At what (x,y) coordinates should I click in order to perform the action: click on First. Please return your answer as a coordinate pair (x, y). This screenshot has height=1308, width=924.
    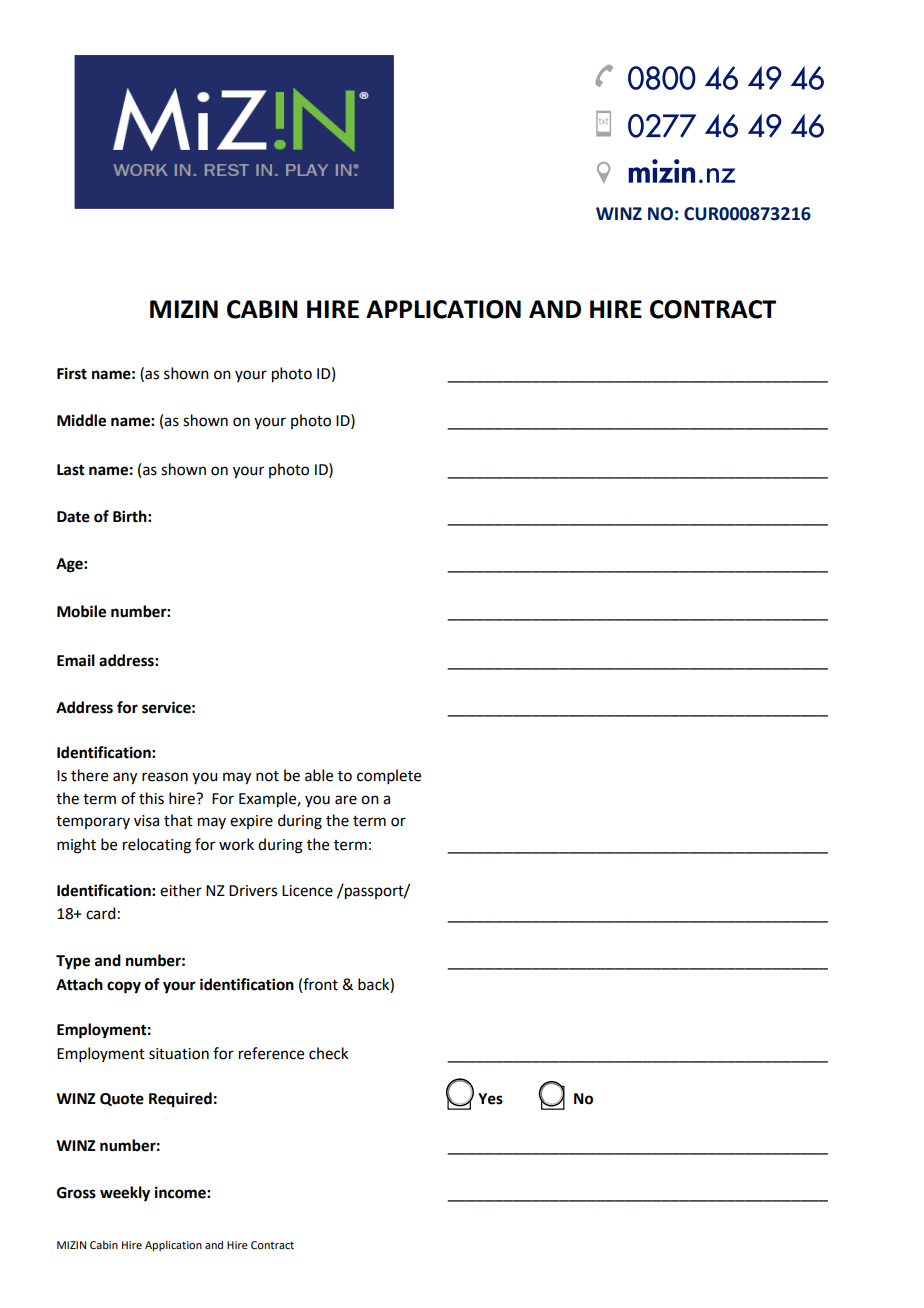
    Looking at the image, I should click on (72, 373).
